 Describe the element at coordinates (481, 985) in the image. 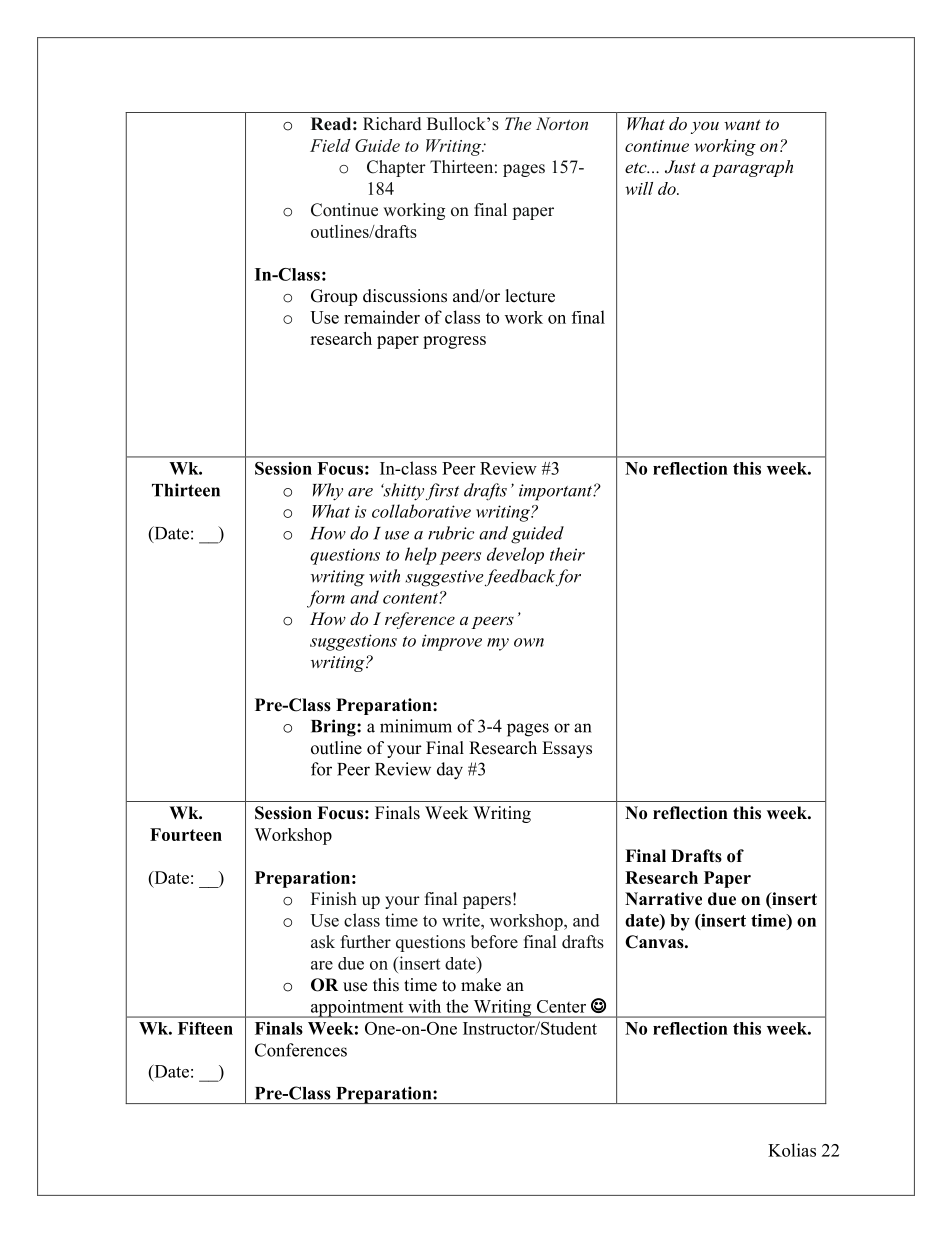

I see `make` at that location.
